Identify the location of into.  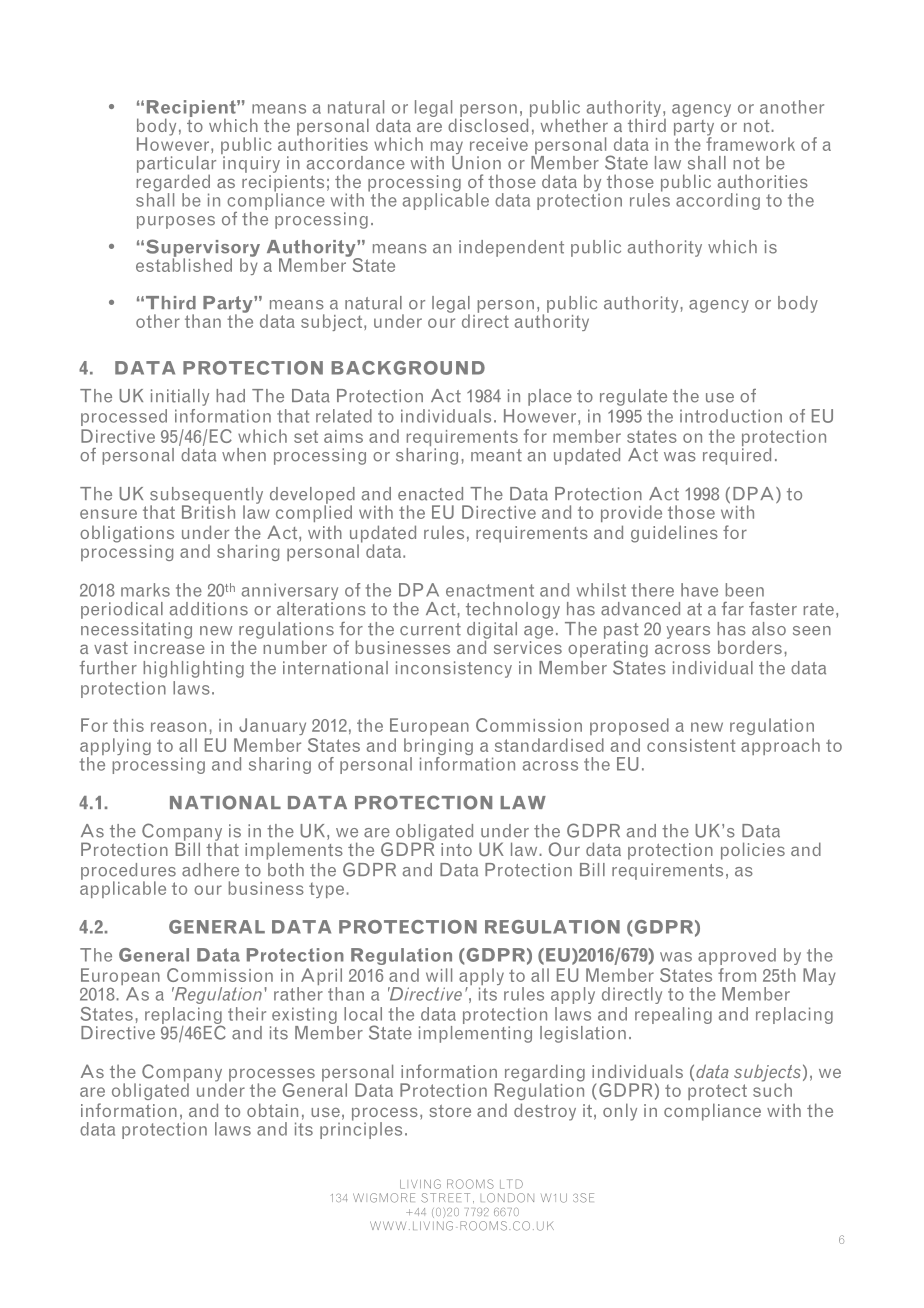
(456, 849).
